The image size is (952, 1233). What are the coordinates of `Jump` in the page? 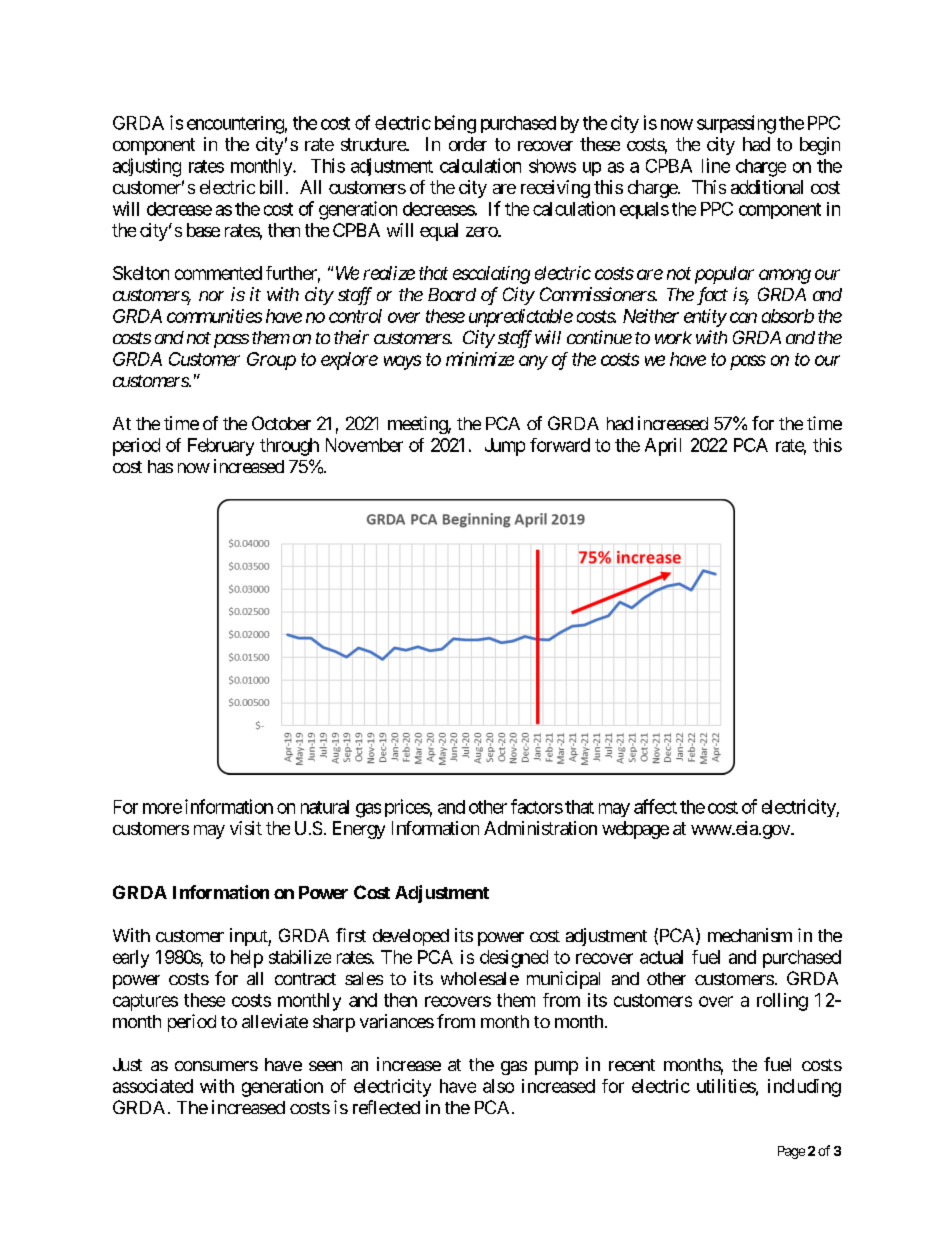 It's located at (505, 447).
